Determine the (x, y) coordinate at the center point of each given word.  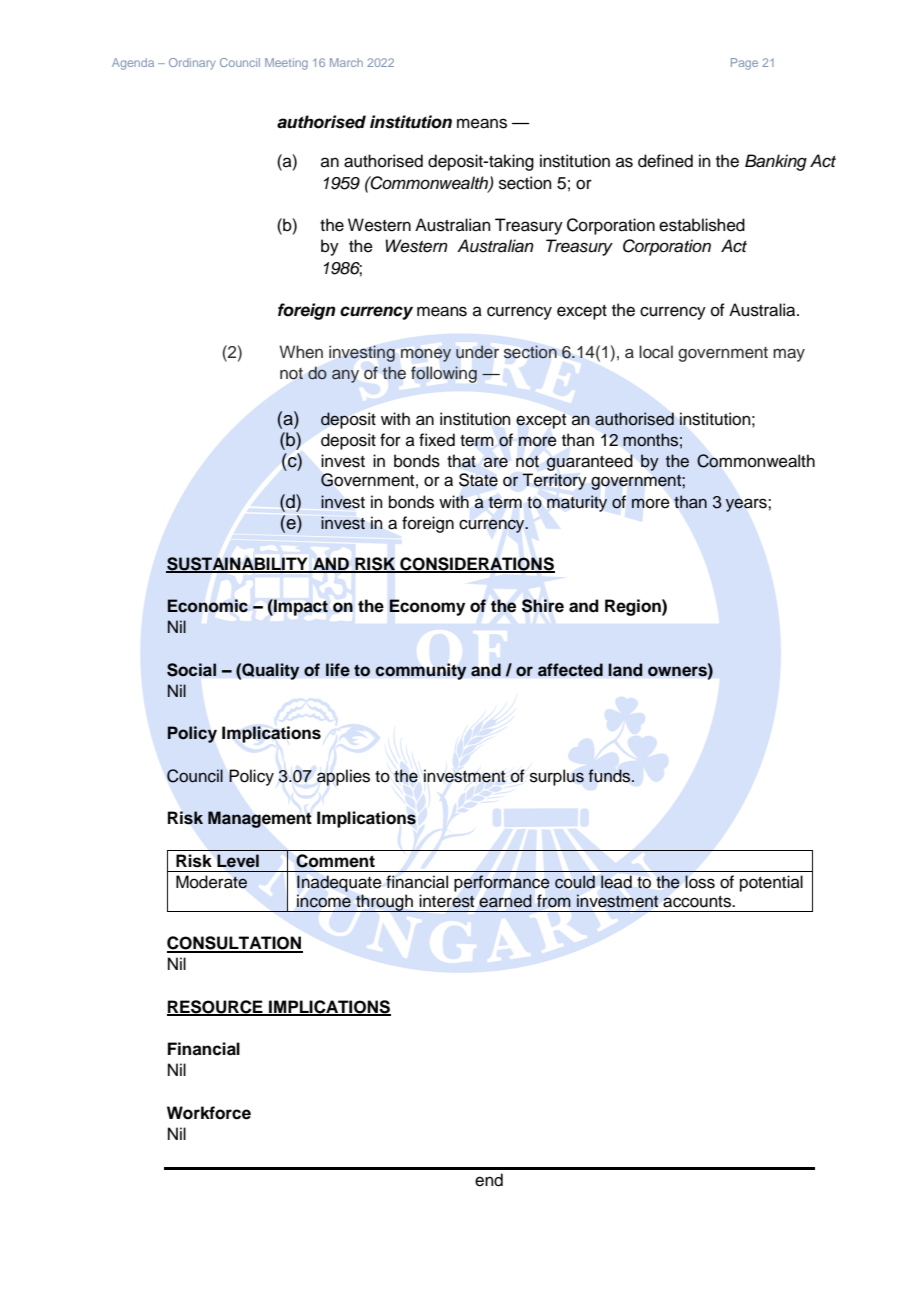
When (301, 352)
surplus (557, 777)
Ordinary (192, 64)
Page (744, 64)
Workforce (209, 1113)
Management (259, 819)
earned (505, 901)
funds (611, 775)
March (346, 62)
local (656, 352)
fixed (437, 440)
